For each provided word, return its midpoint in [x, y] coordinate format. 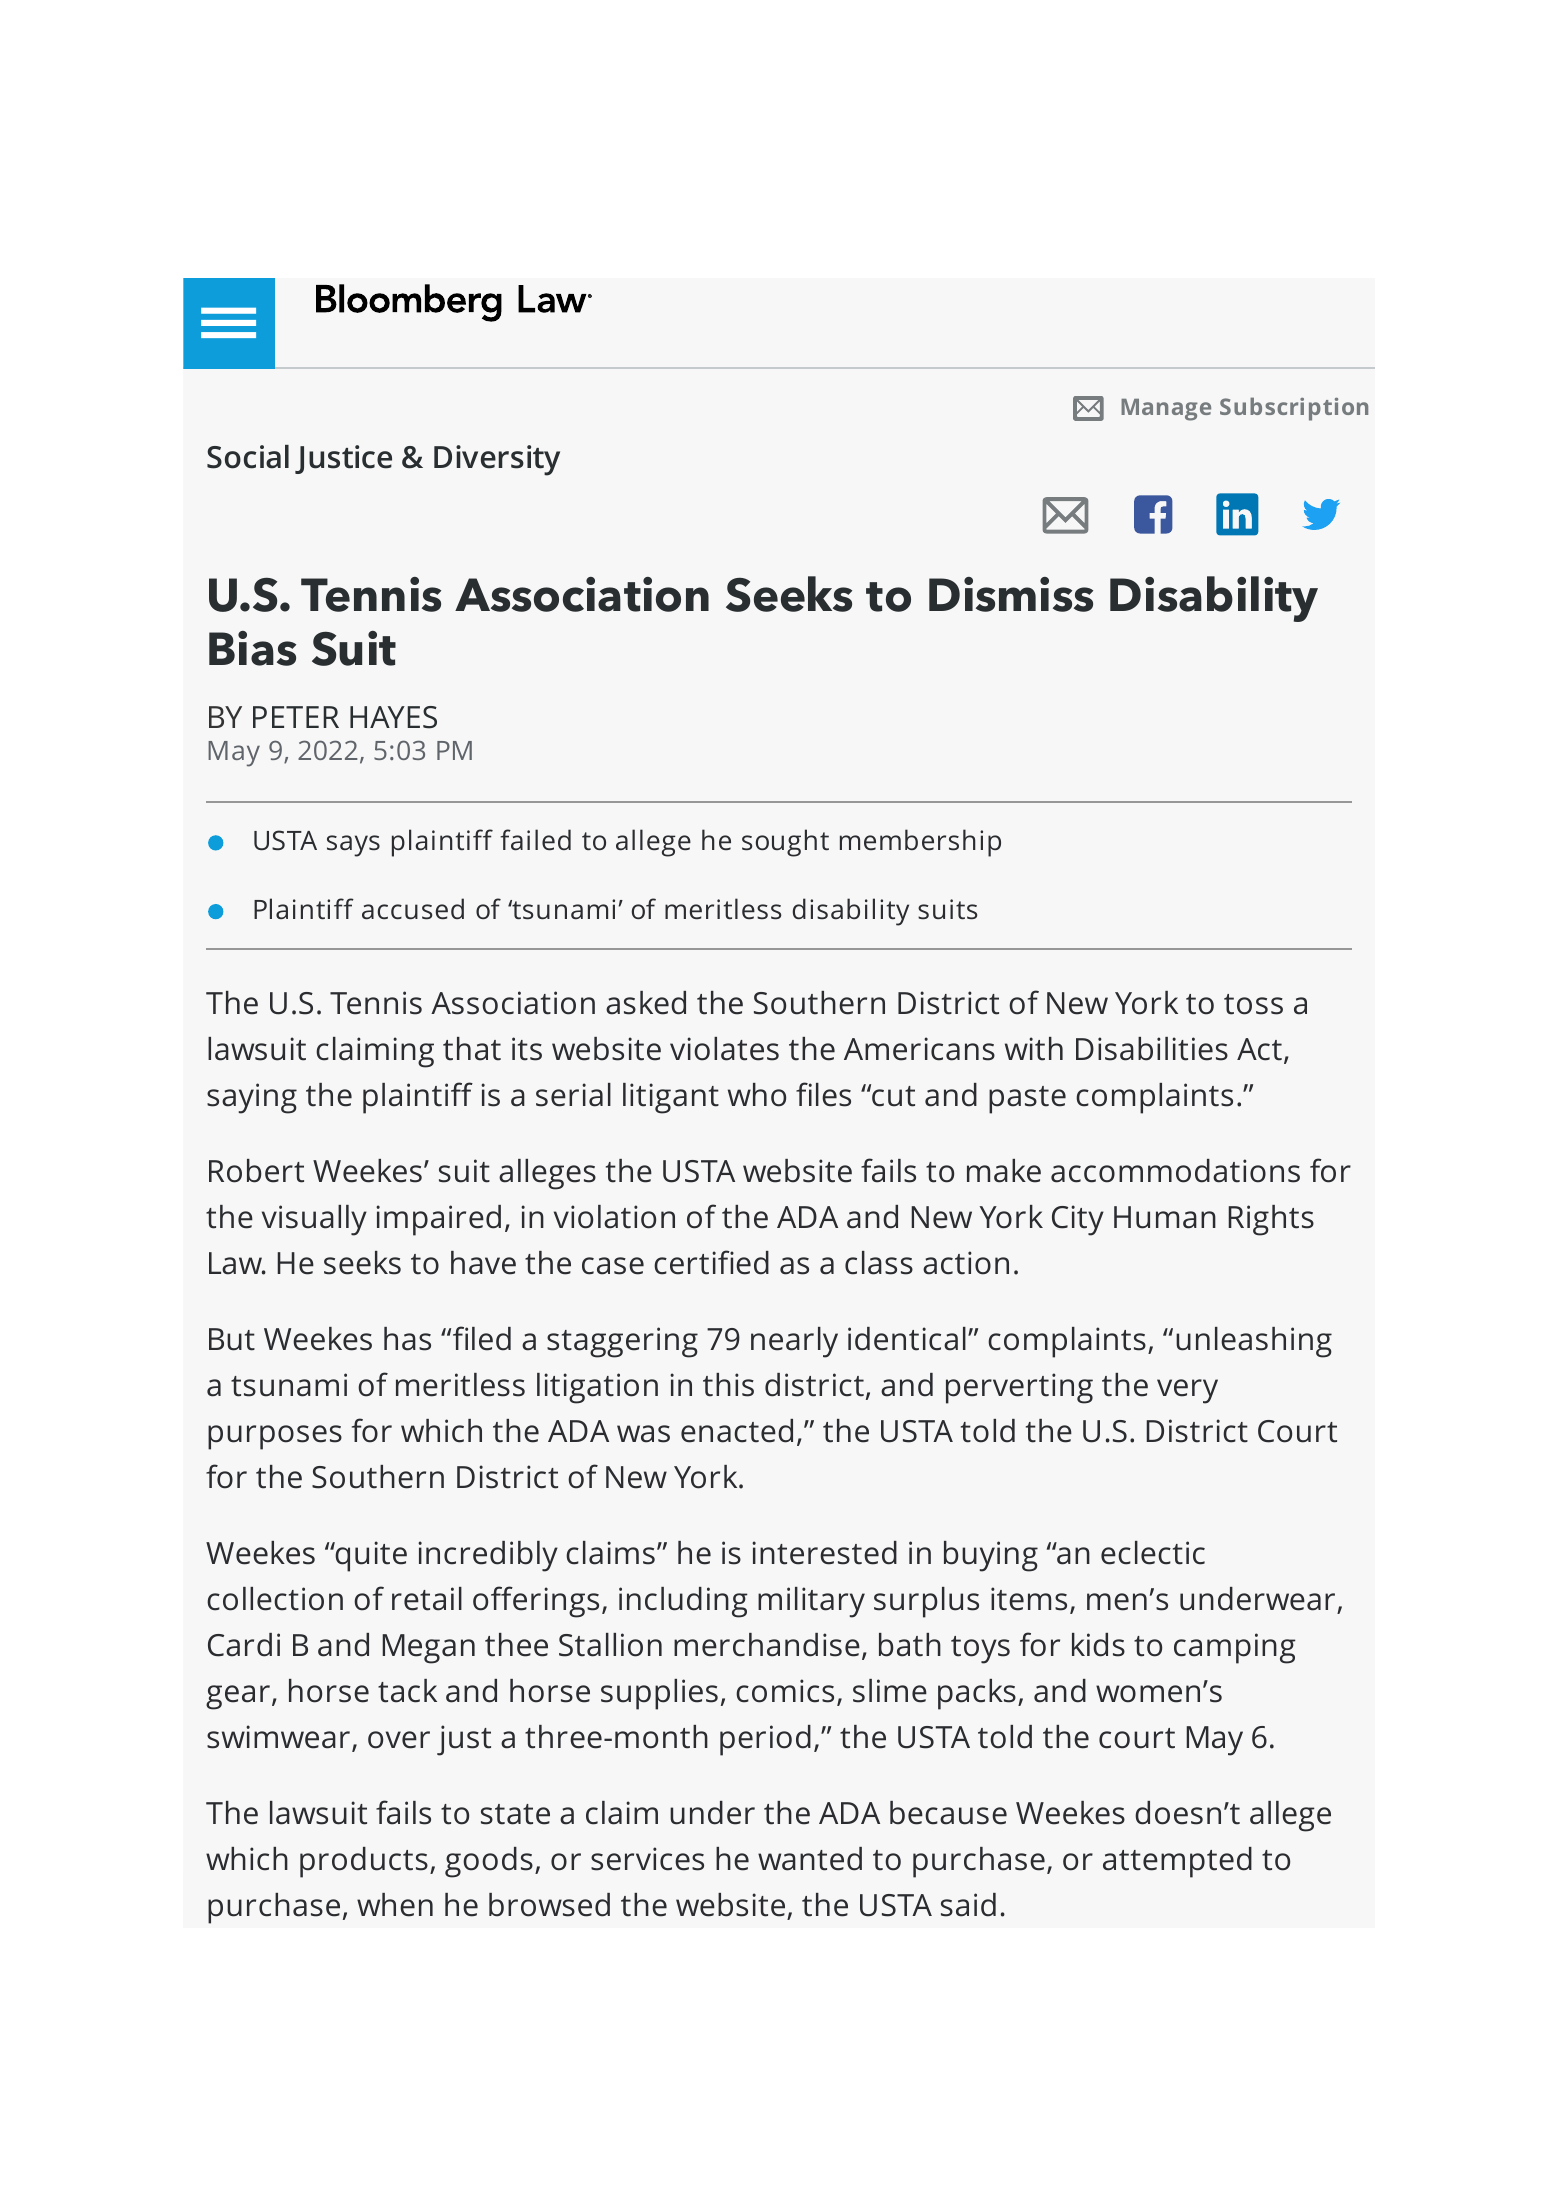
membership [920, 843]
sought [785, 843]
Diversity [497, 460]
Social [248, 457]
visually [314, 1220]
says [353, 846]
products [364, 1862]
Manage [1166, 410]
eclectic [1153, 1553]
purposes [275, 1437]
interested [824, 1553]
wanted [810, 1859]
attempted [1177, 1862]
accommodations [1175, 1171]
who [757, 1095]
